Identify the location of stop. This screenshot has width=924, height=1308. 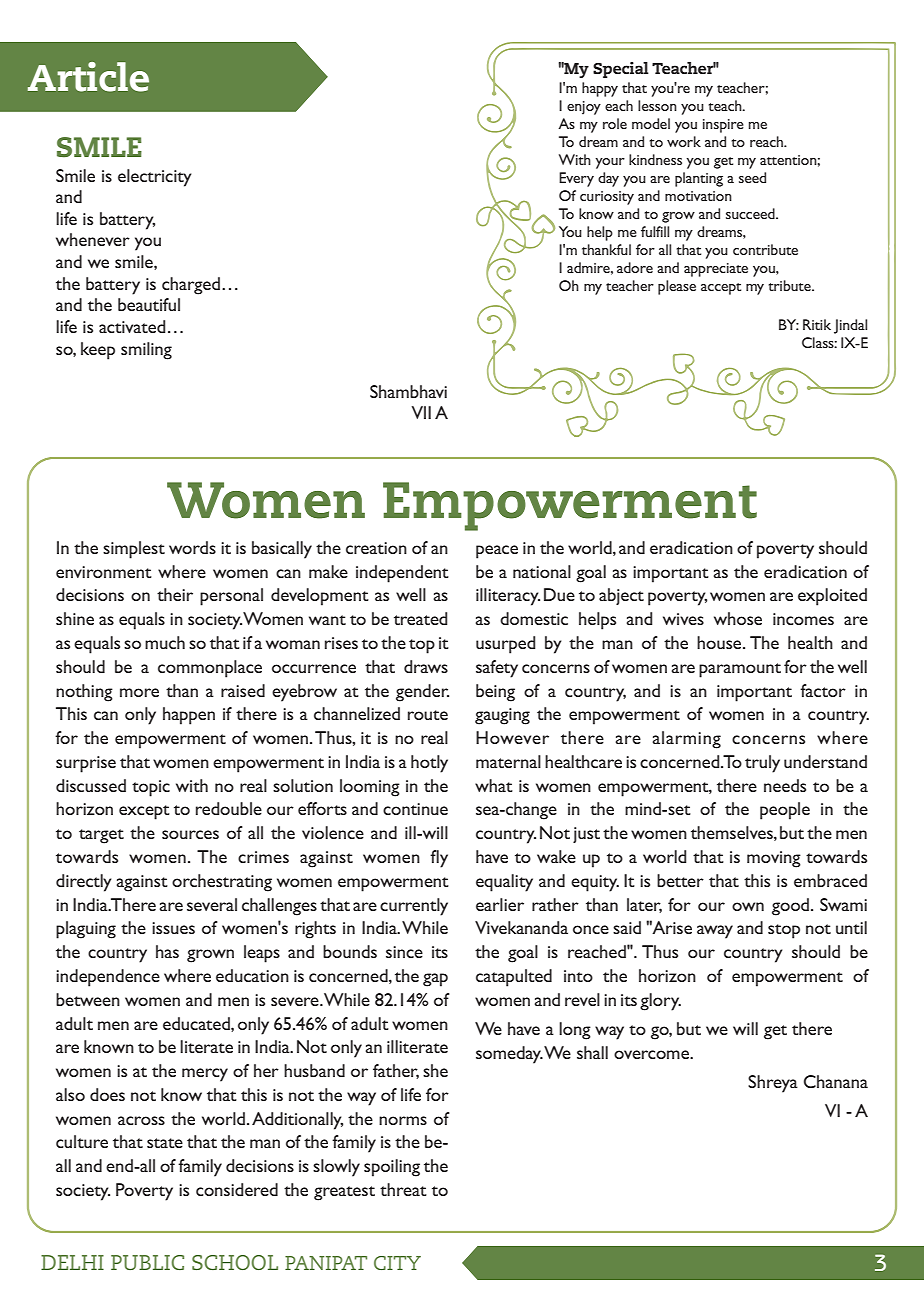
(784, 931).
